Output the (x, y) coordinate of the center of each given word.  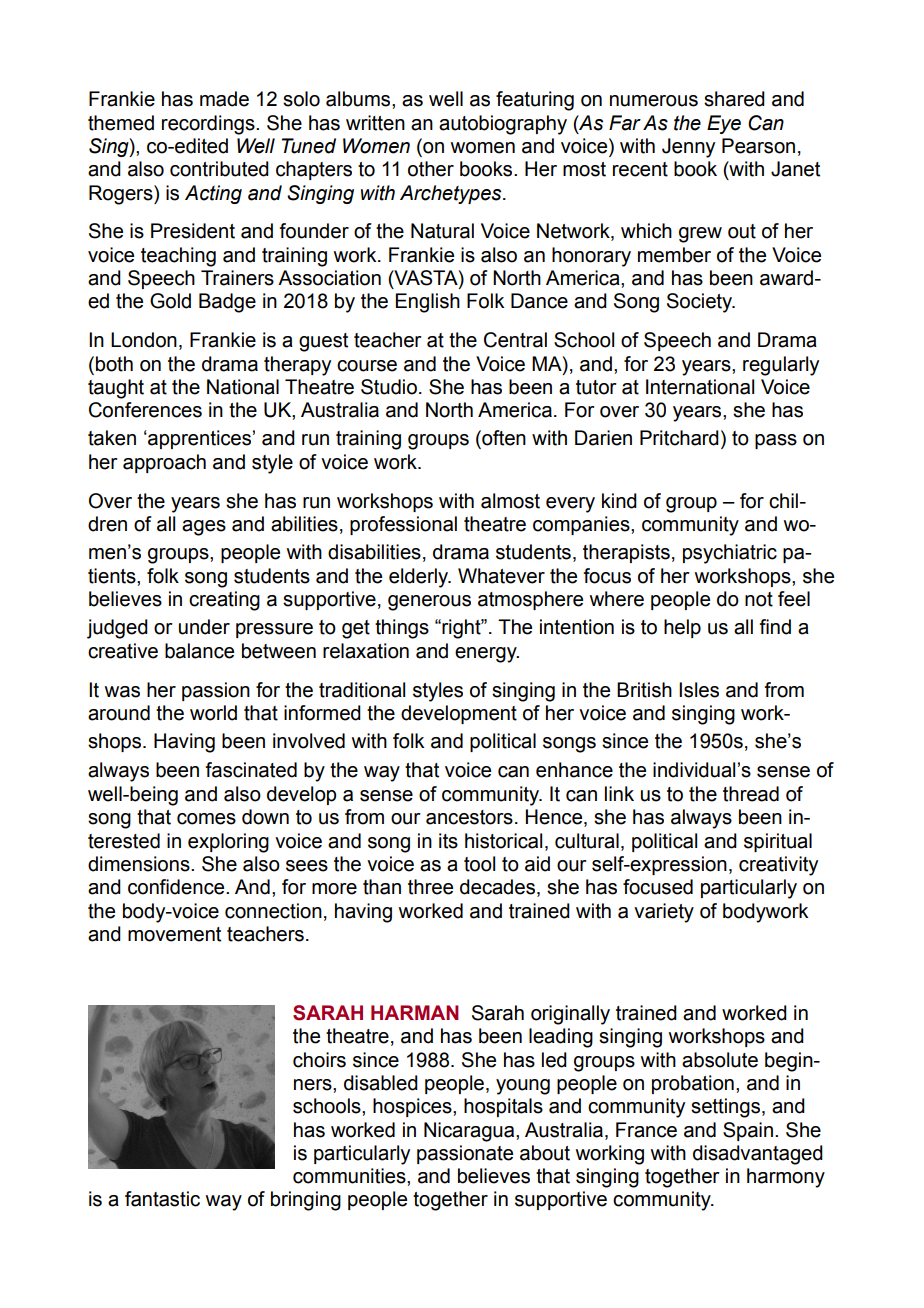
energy (487, 655)
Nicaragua (470, 1132)
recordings (209, 125)
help (682, 628)
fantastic (162, 1199)
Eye (724, 124)
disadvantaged (758, 1155)
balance (199, 651)
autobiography (503, 125)
